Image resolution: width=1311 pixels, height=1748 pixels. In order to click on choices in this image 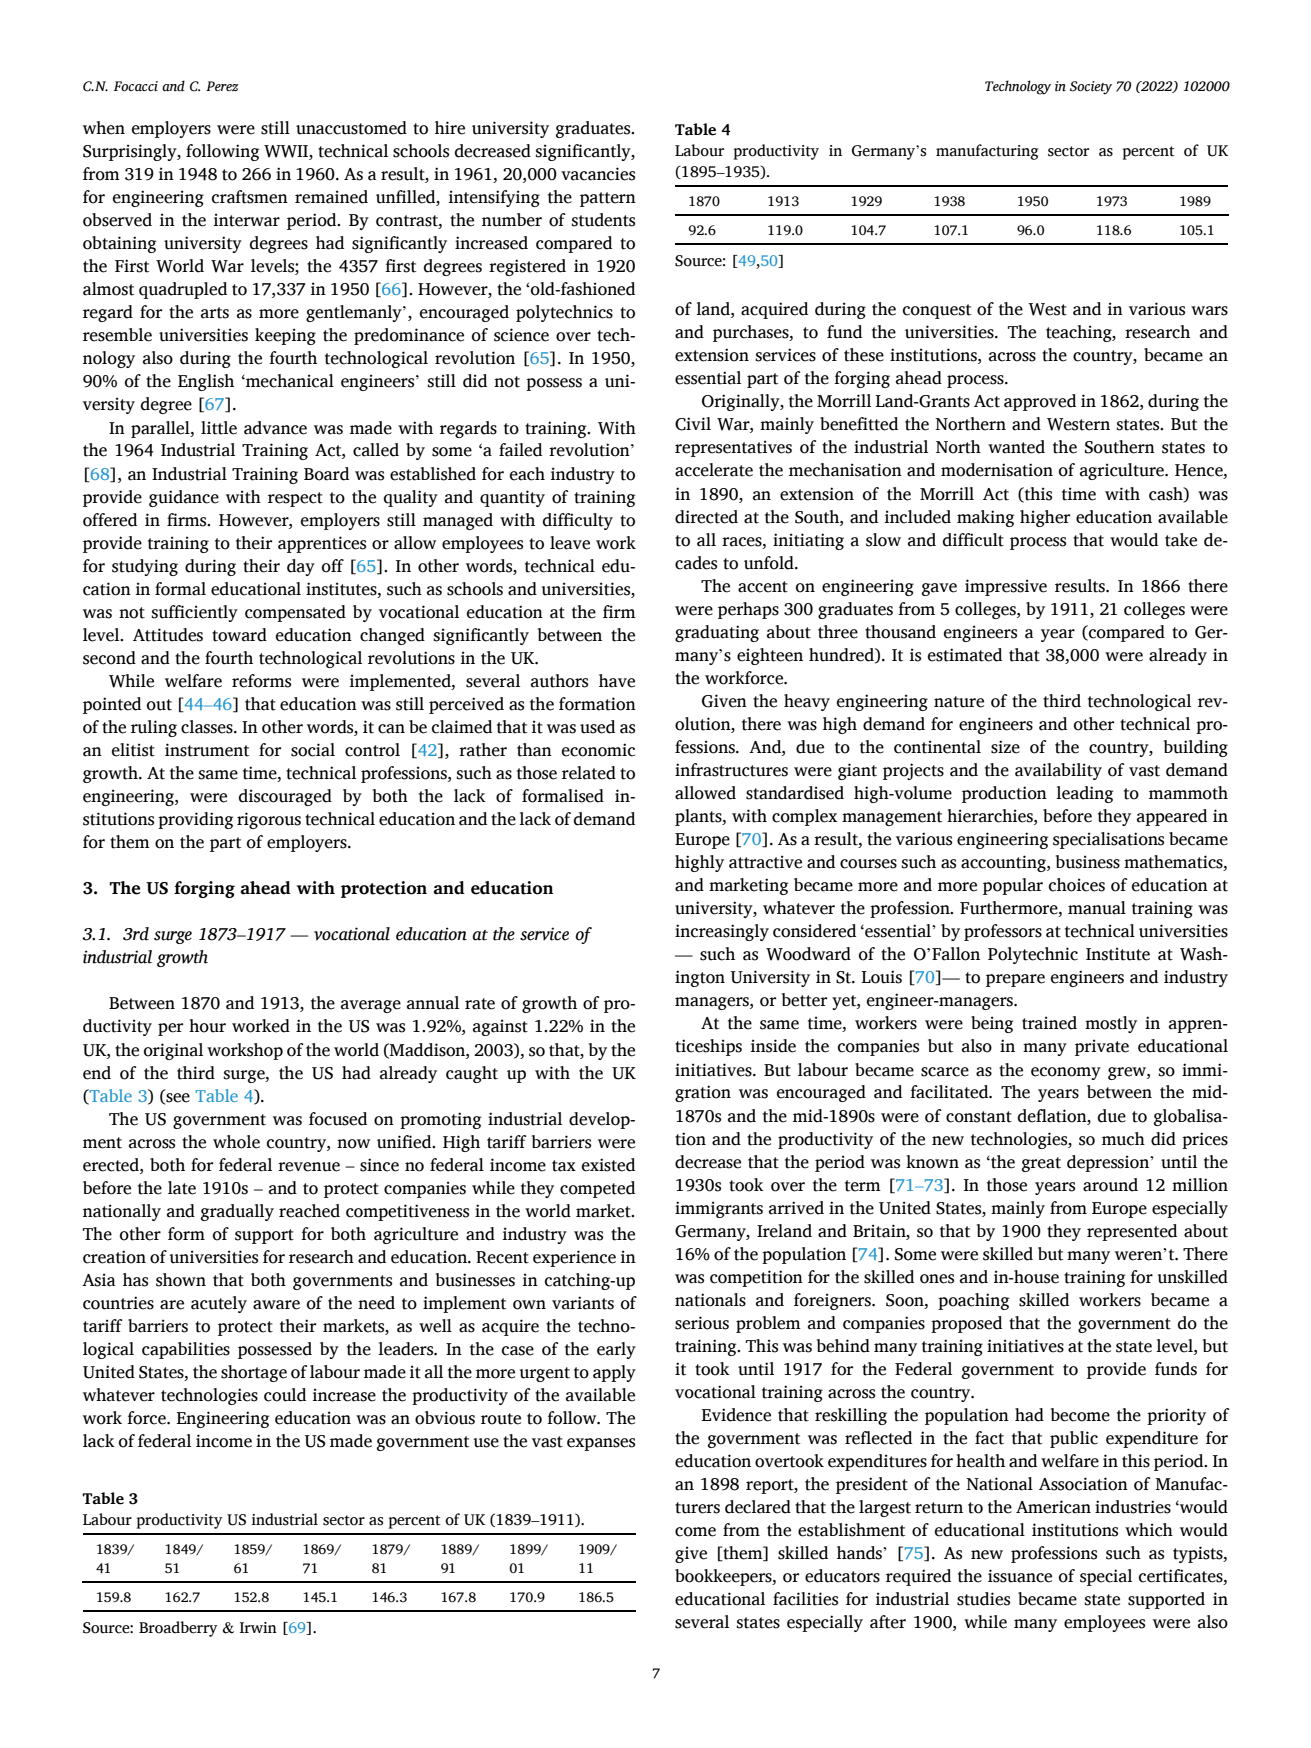, I will do `click(1077, 885)`.
